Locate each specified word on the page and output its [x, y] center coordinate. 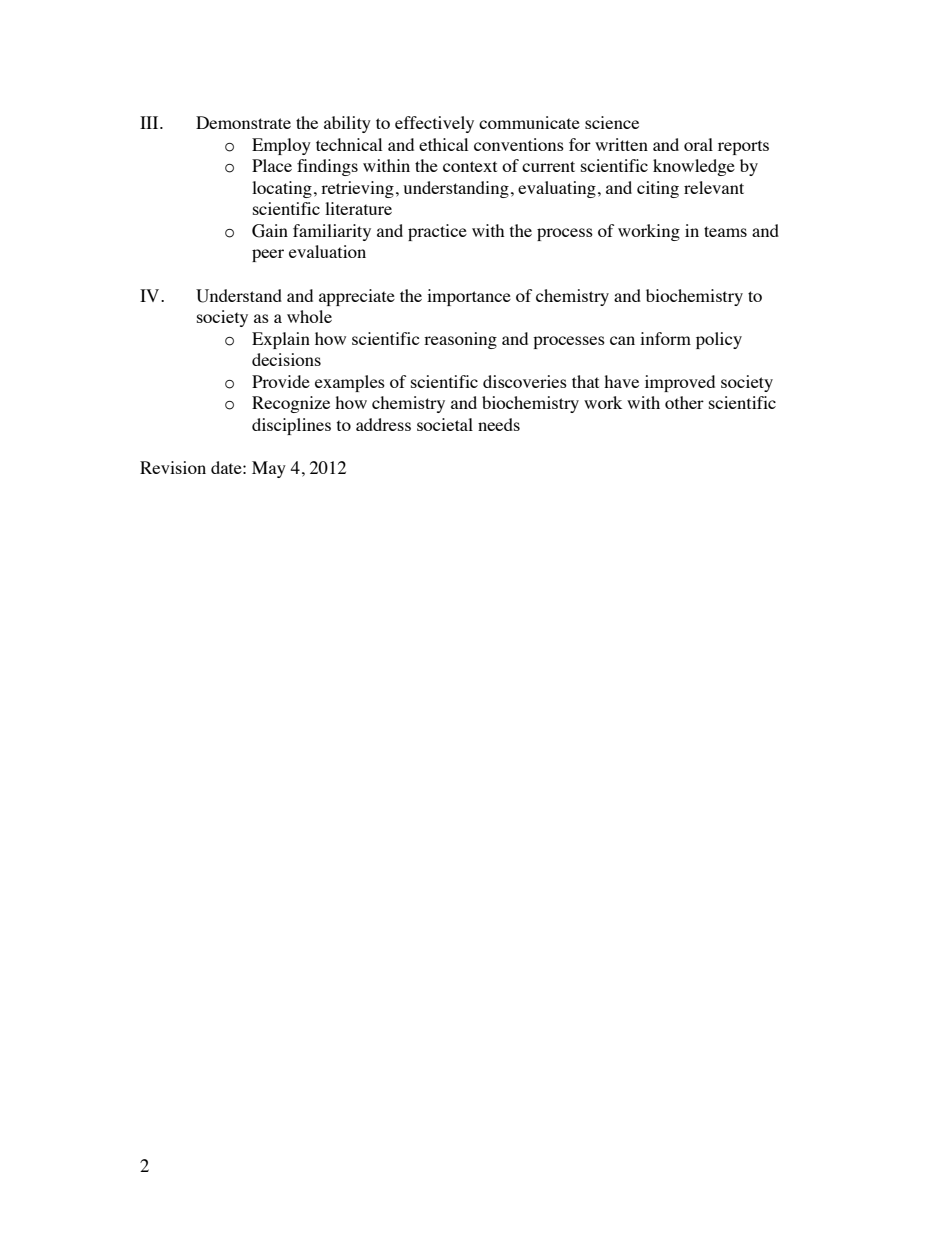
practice [437, 232]
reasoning [460, 340]
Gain [270, 231]
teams [725, 231]
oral [698, 144]
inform [665, 338]
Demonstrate [243, 122]
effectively [434, 124]
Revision [173, 467]
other [684, 402]
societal [445, 424]
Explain [281, 340]
